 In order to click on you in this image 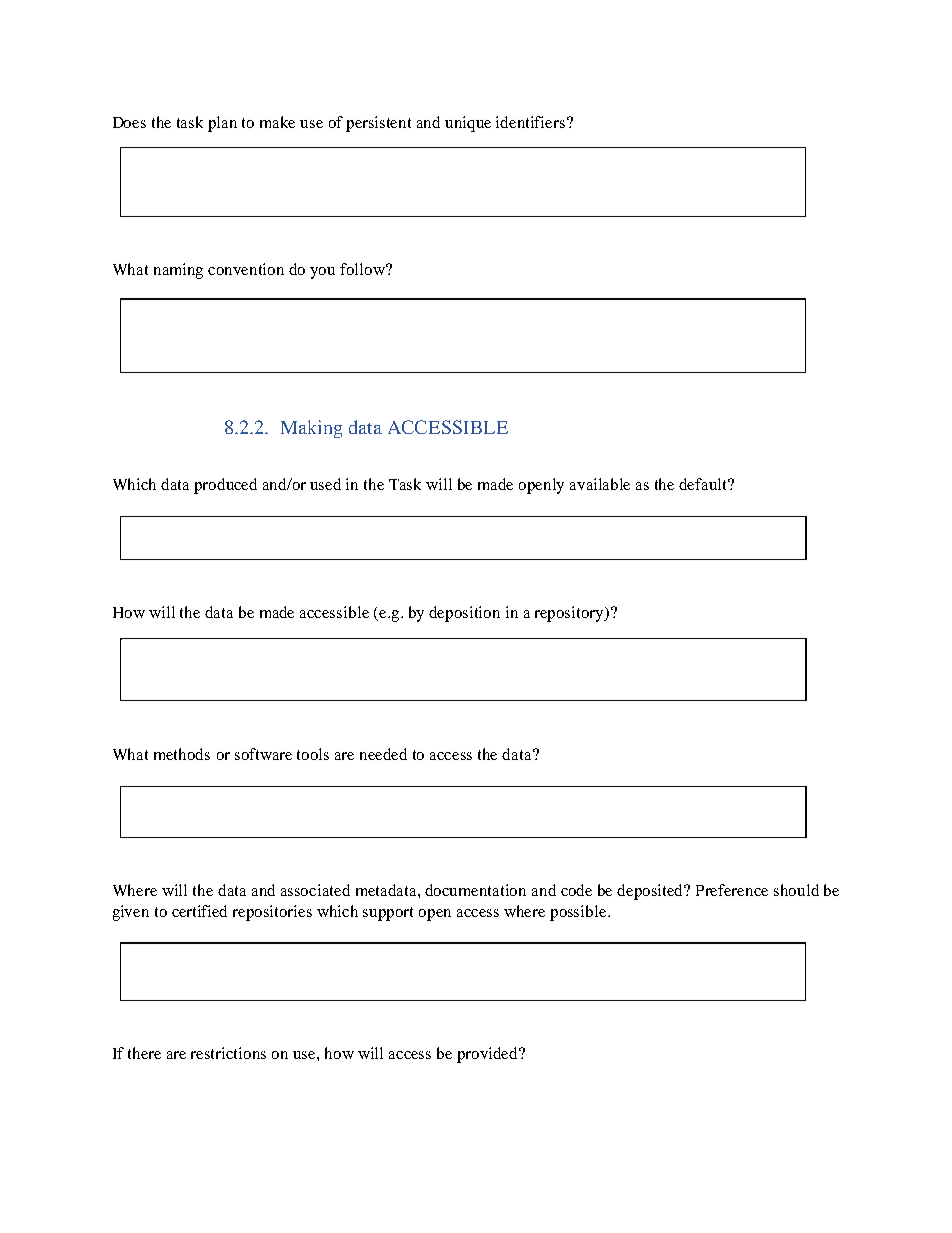, I will do `click(322, 273)`.
